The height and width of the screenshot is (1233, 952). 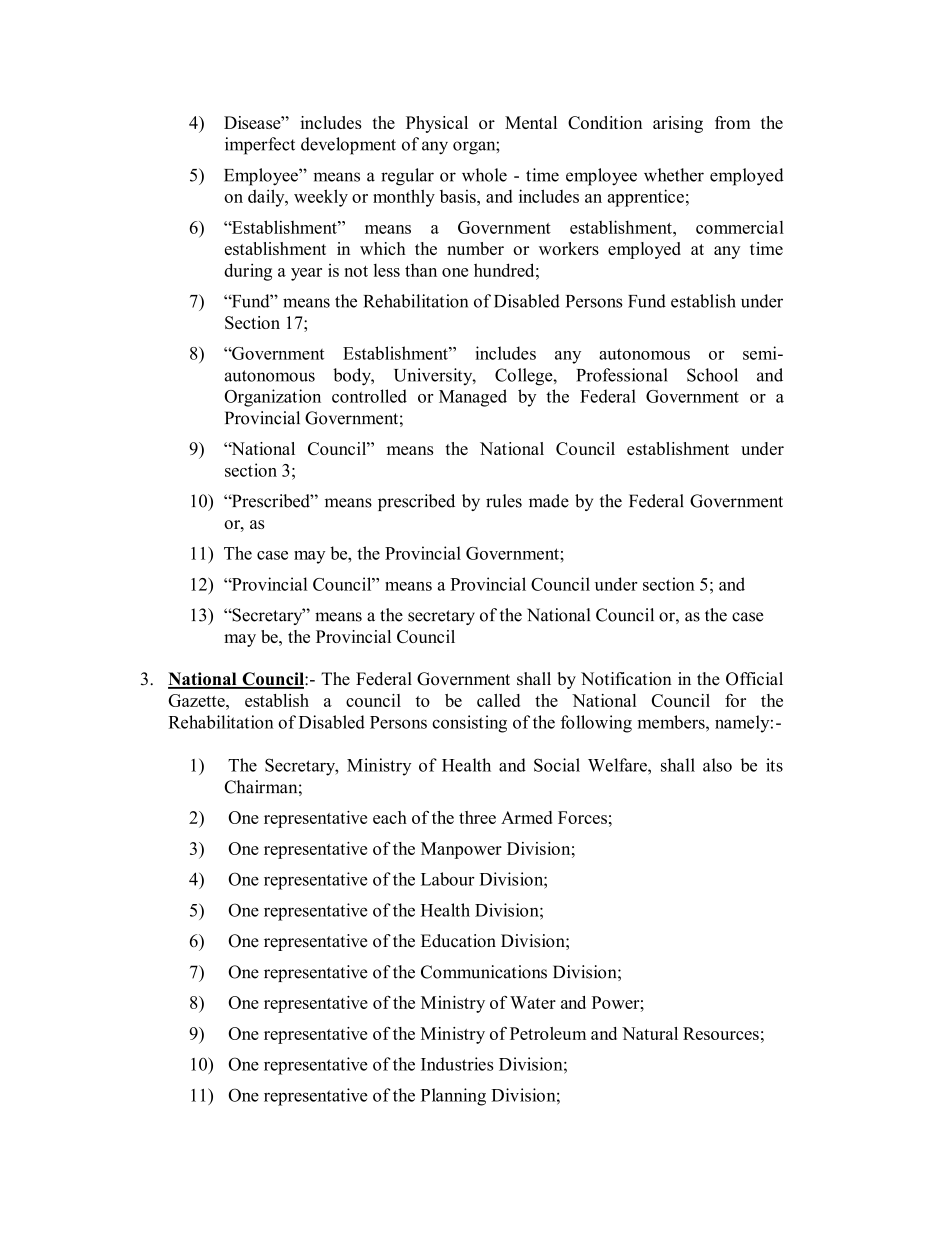 I want to click on whole, so click(x=484, y=175).
